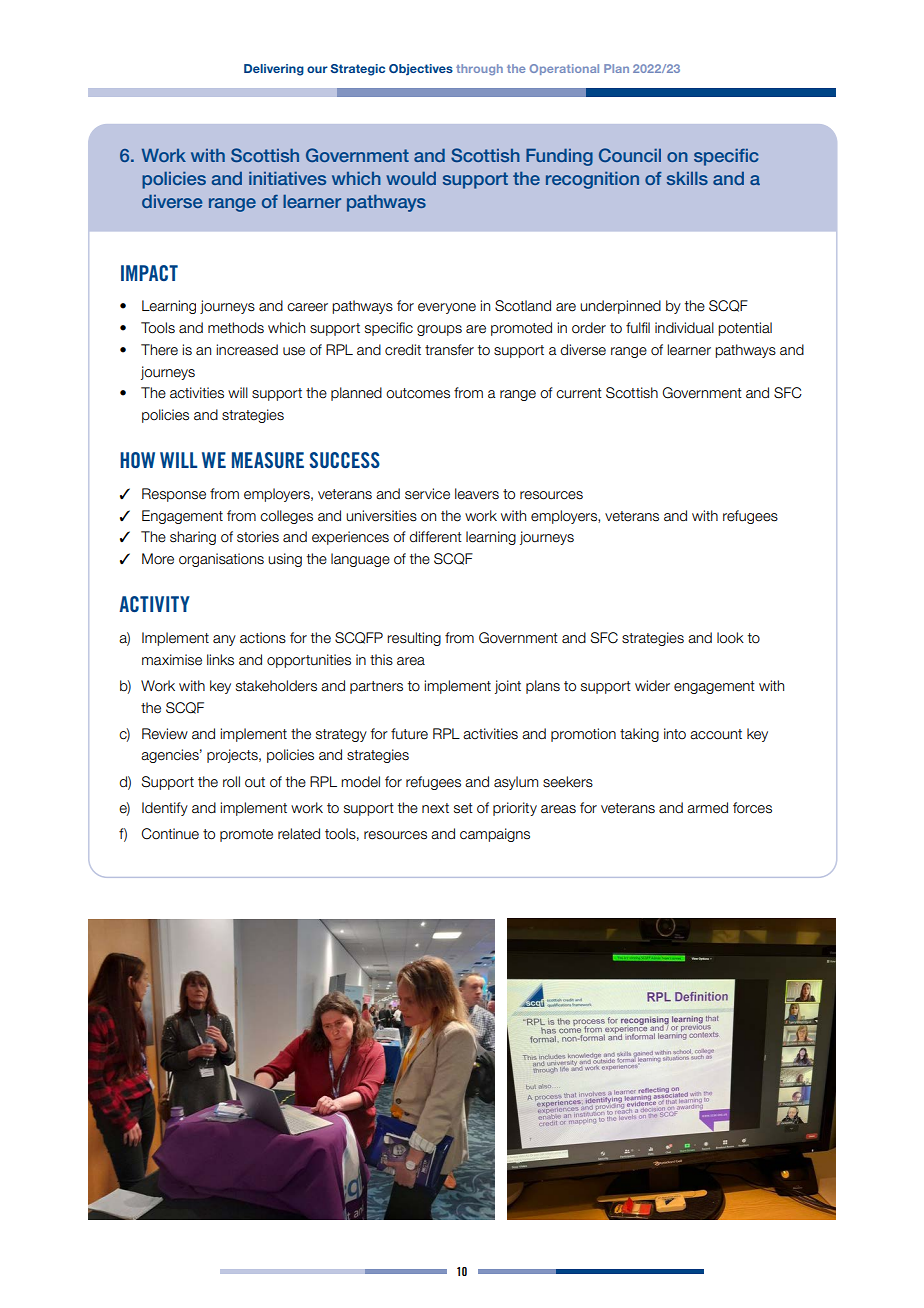 The height and width of the screenshot is (1308, 924). What do you see at coordinates (221, 560) in the screenshot?
I see `organisations` at bounding box center [221, 560].
